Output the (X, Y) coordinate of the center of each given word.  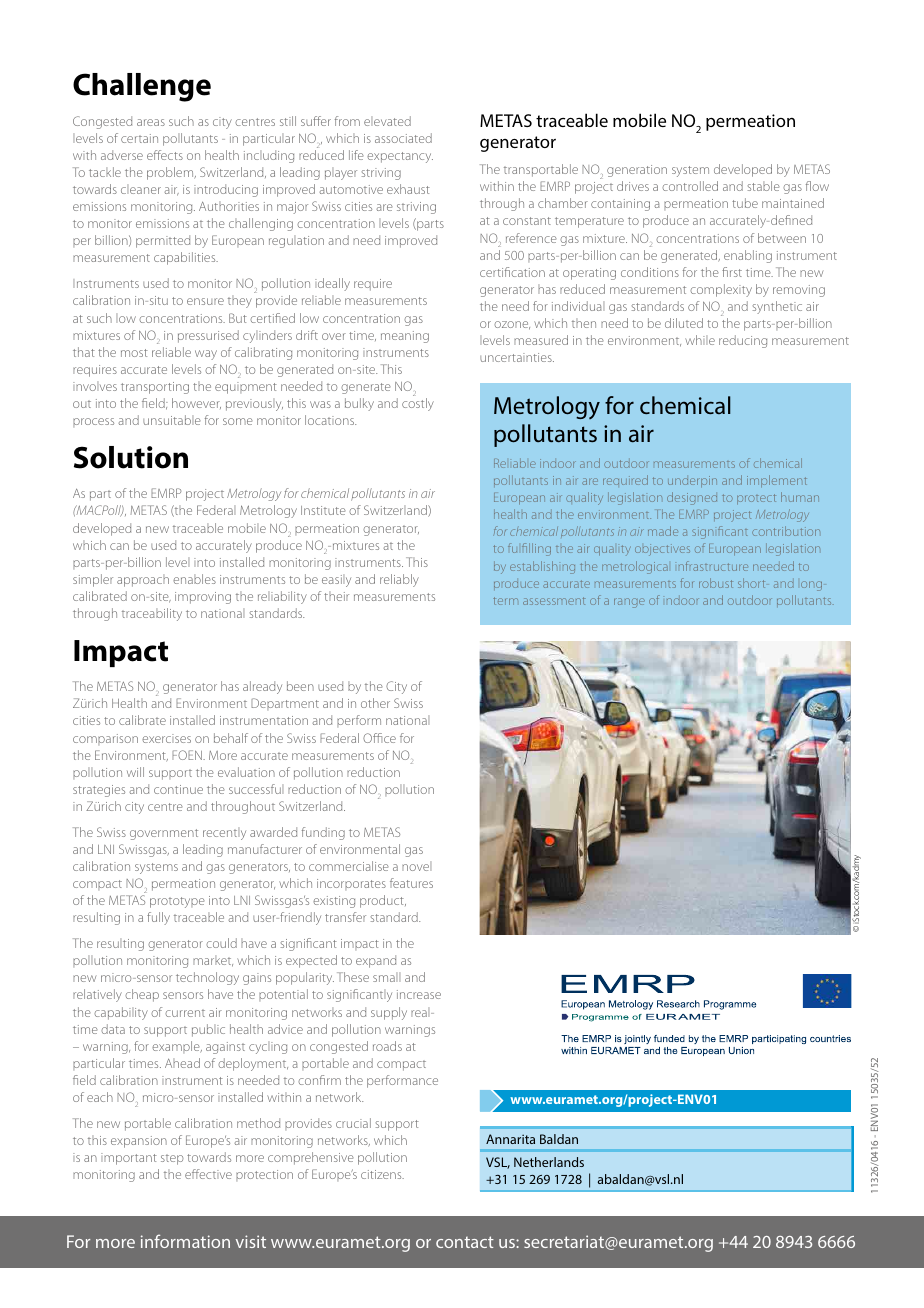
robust (716, 583)
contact (465, 1242)
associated (403, 138)
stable (764, 186)
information (185, 1241)
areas (151, 122)
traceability (152, 614)
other (375, 703)
